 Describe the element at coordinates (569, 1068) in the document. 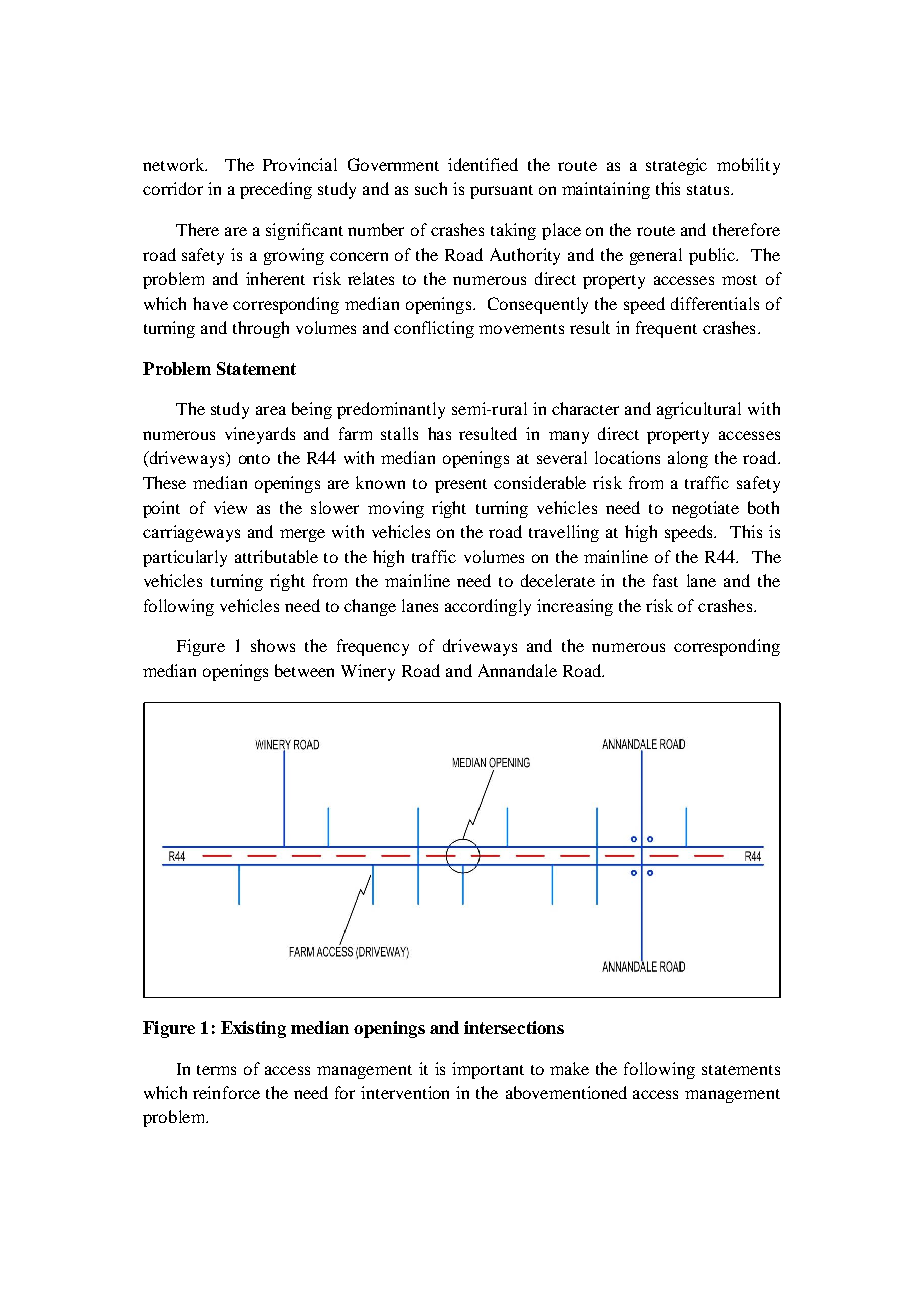

I see `make` at that location.
